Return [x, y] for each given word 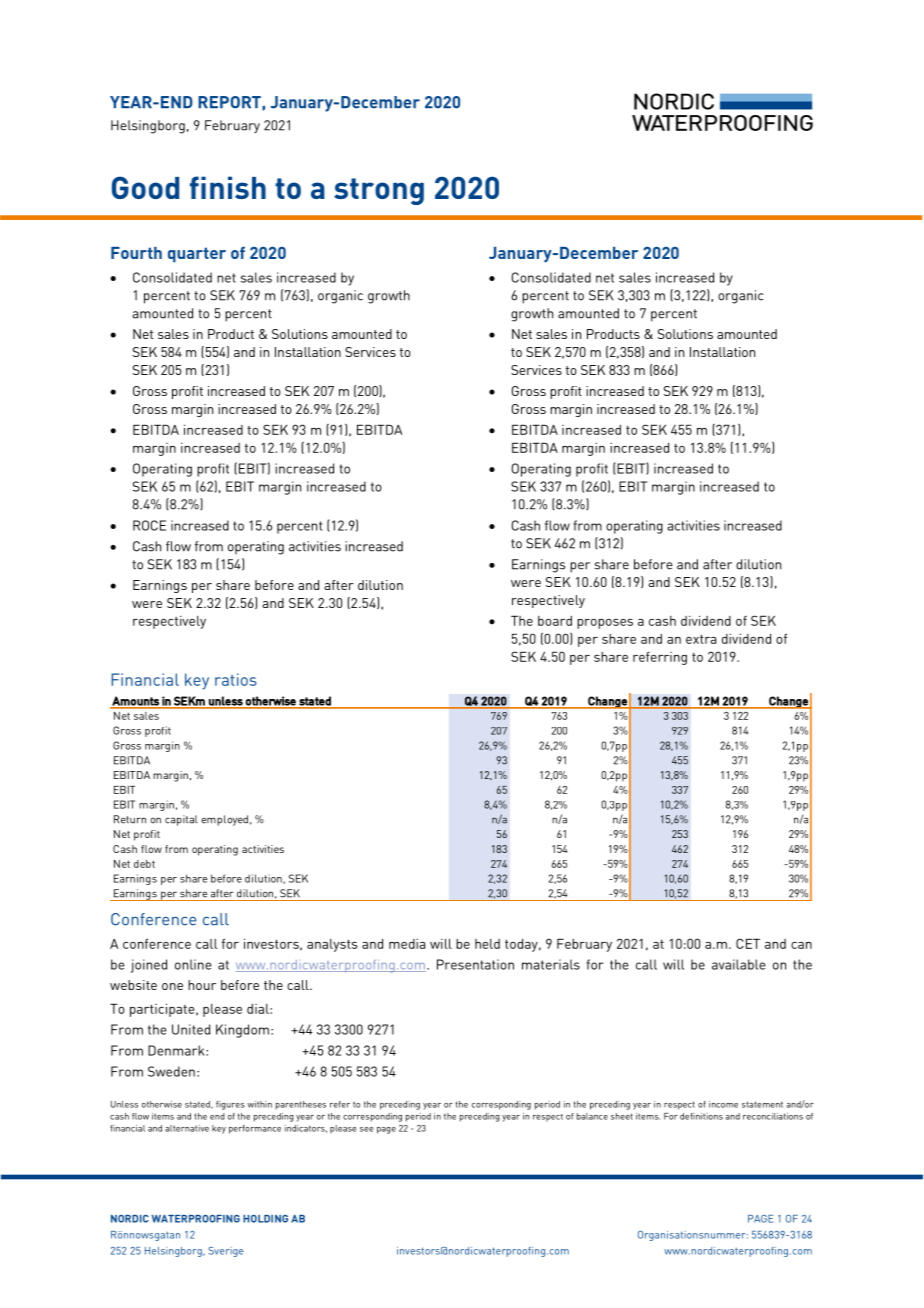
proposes [605, 624]
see [366, 1129]
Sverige [226, 1252]
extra [701, 639]
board [555, 621]
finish [228, 187]
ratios [236, 679]
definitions [701, 1116]
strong [379, 191]
